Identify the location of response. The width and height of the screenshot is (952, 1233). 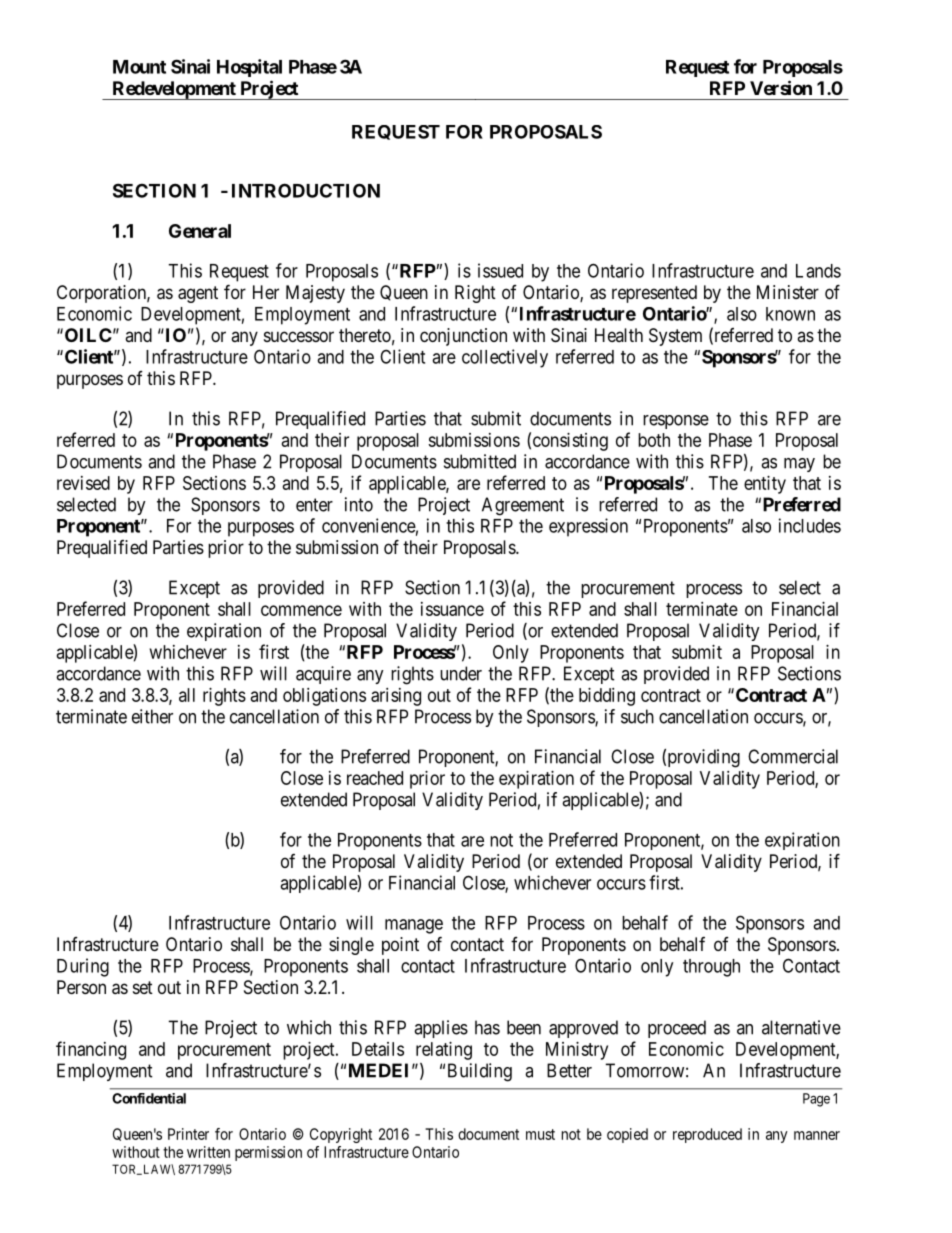
(676, 422).
